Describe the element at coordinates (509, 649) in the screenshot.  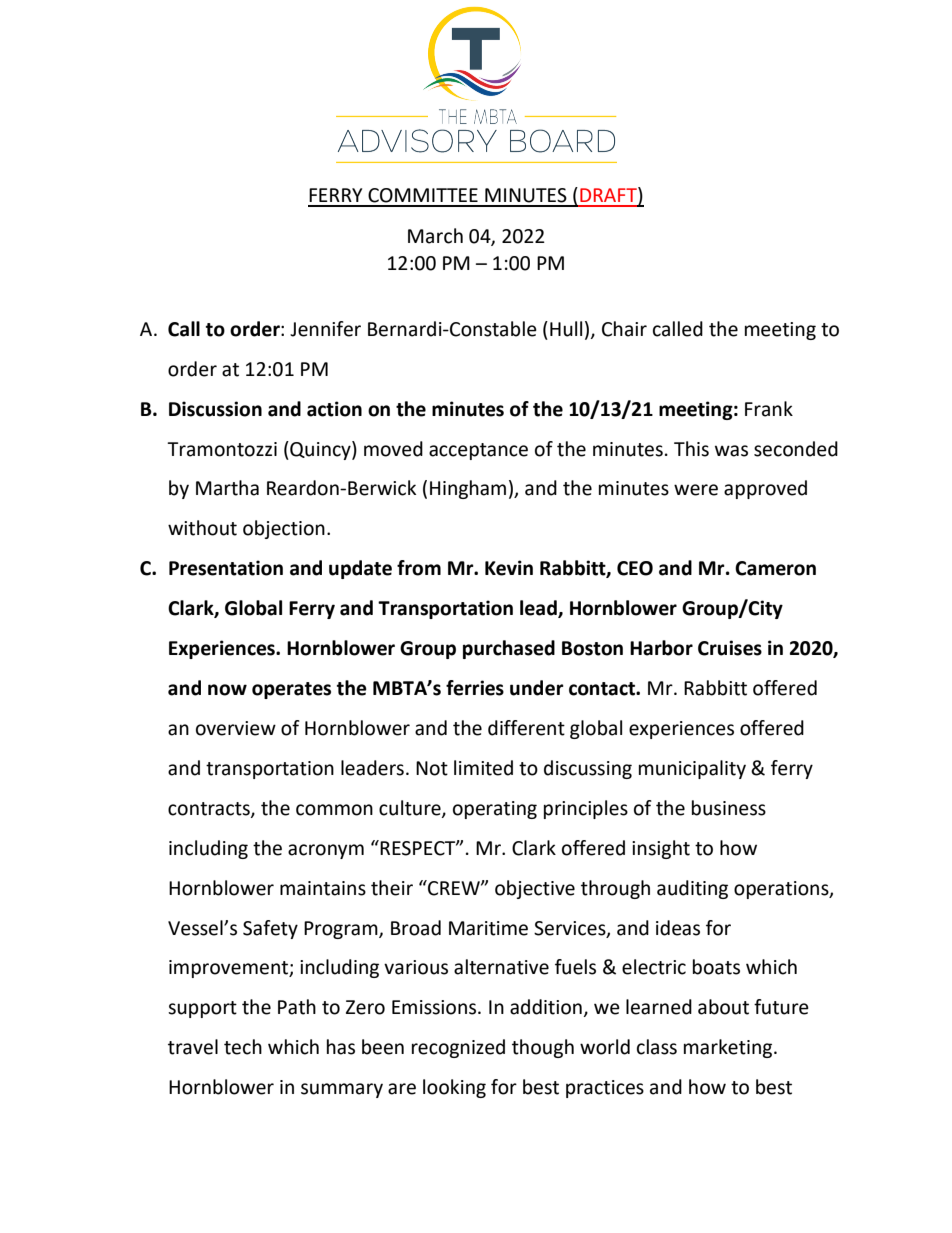
I see `purchased` at that location.
